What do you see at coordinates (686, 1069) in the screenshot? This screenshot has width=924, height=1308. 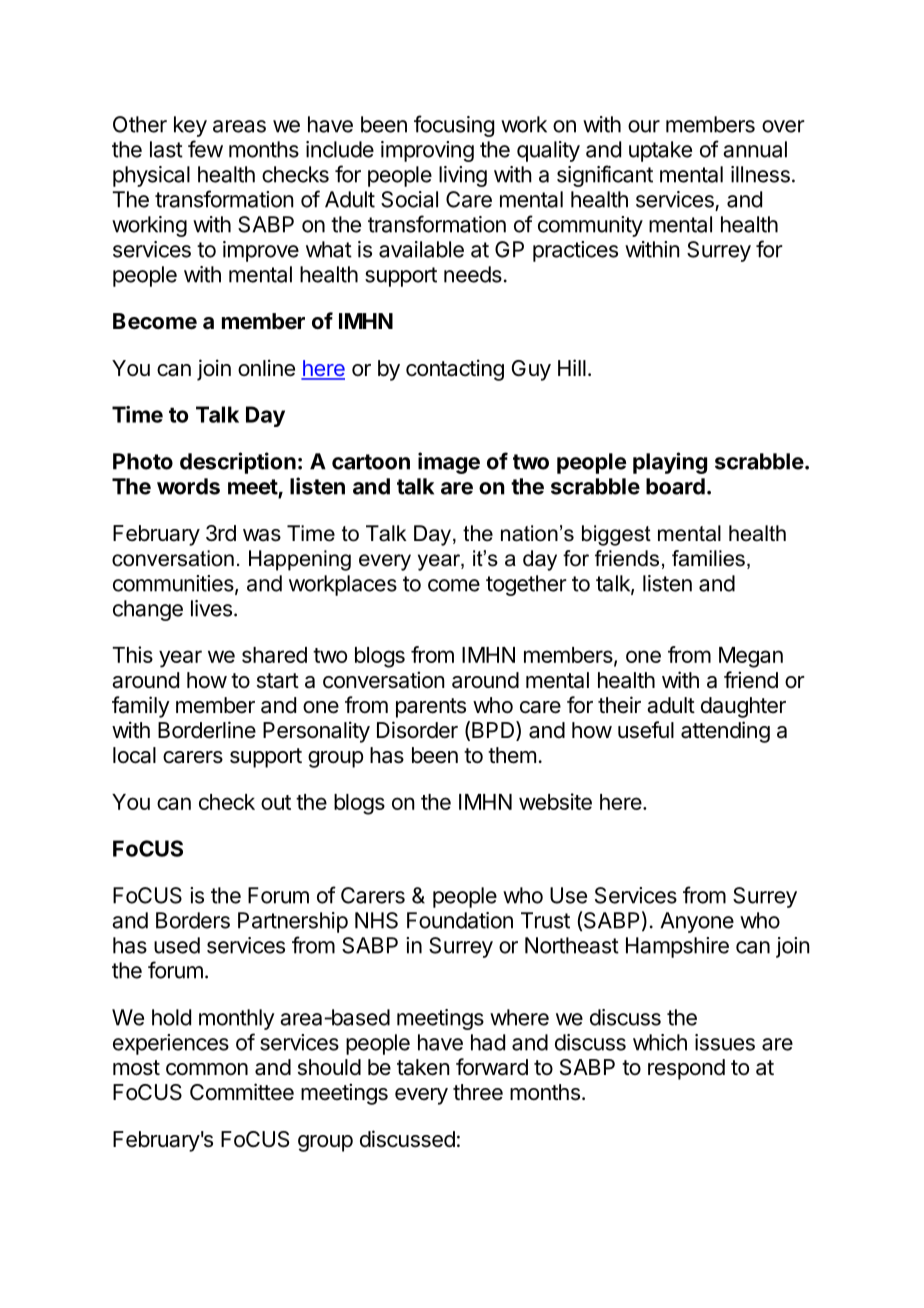 I see `respond` at bounding box center [686, 1069].
